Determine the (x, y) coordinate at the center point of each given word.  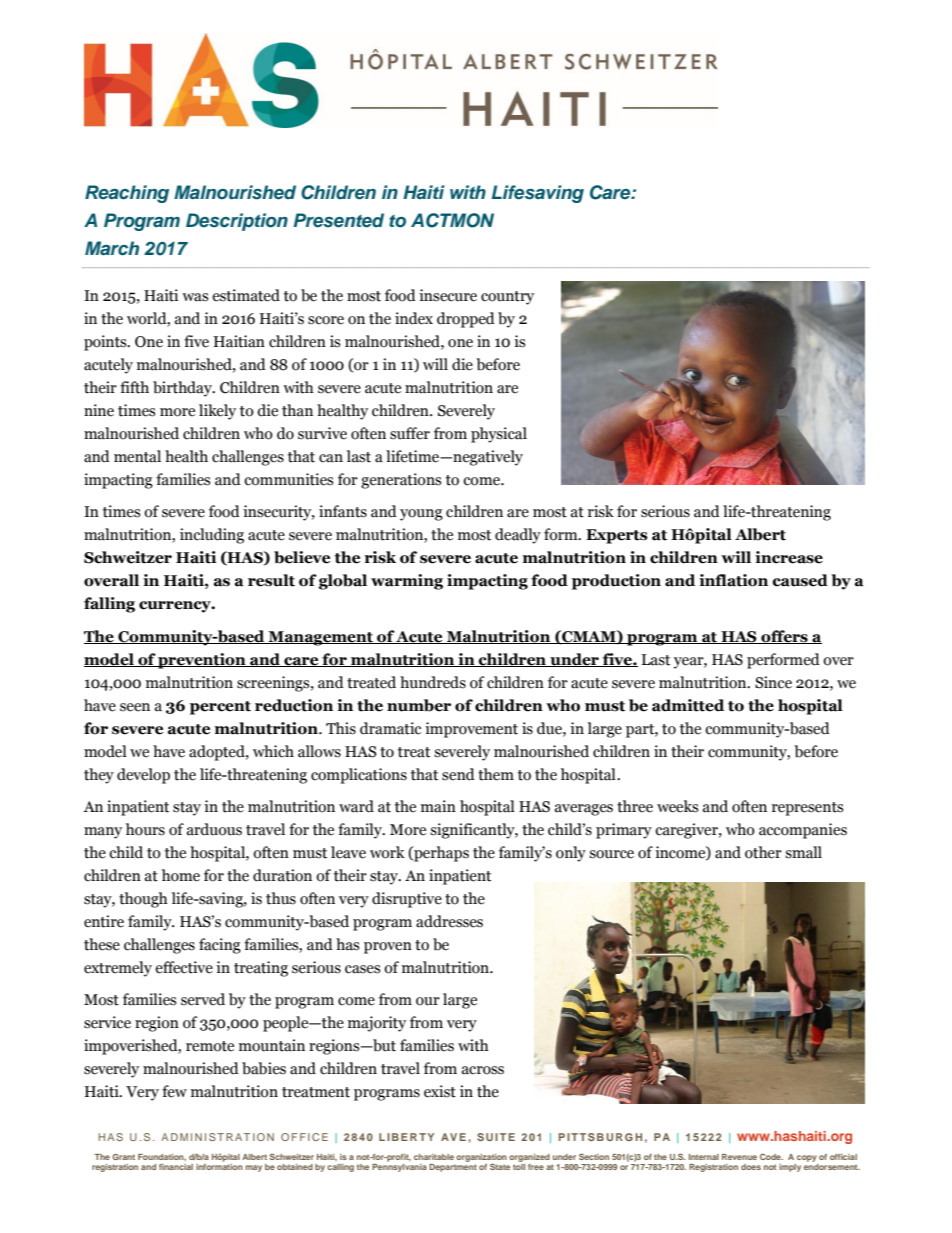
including (212, 536)
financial (176, 1167)
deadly (518, 536)
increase (789, 557)
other (763, 852)
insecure (448, 295)
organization (481, 1159)
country (507, 298)
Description (237, 222)
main (438, 806)
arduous (214, 829)
